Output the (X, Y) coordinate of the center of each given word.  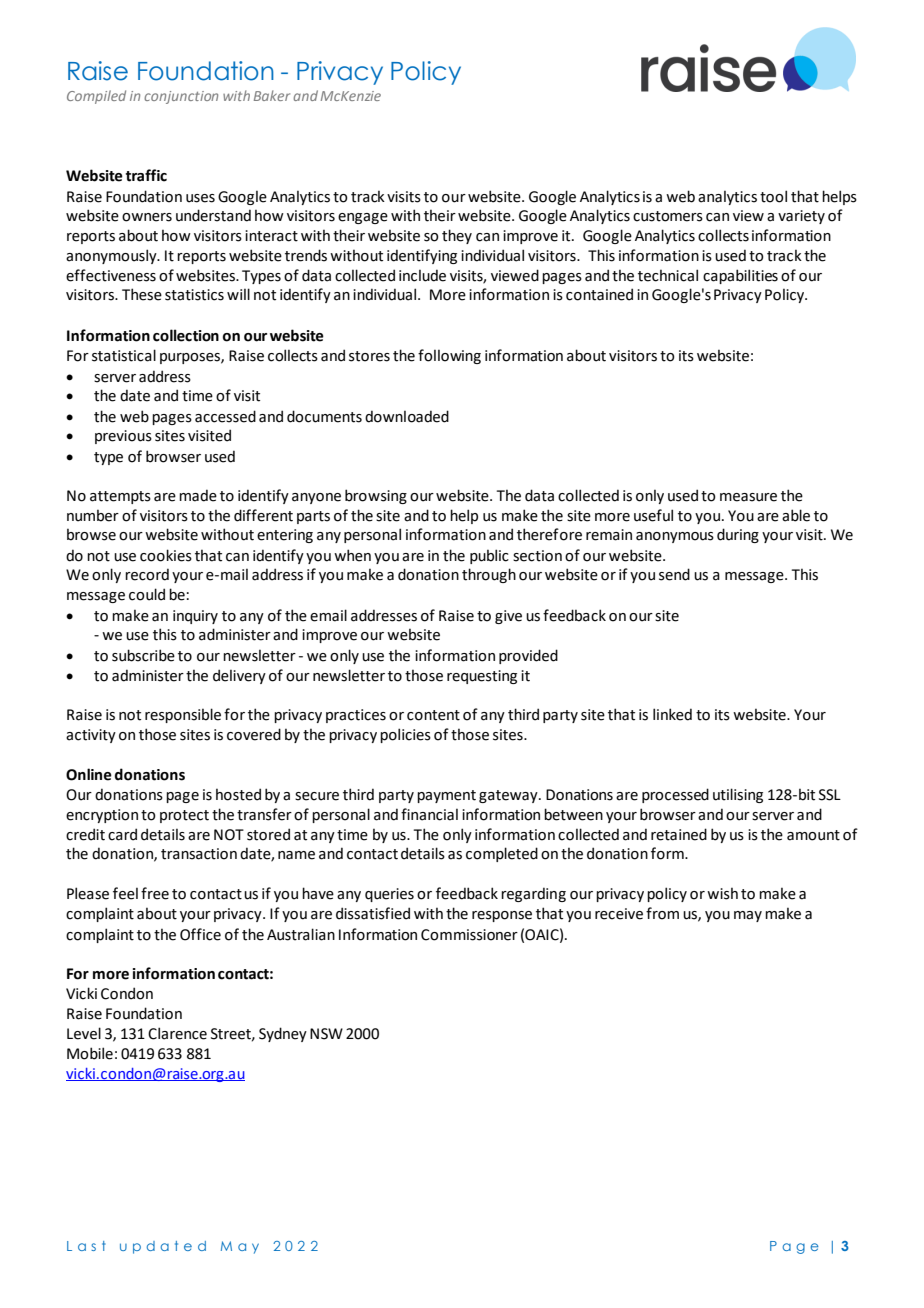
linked (672, 714)
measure (748, 497)
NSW (326, 1034)
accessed (225, 416)
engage (363, 218)
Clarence (177, 1033)
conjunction (181, 97)
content (433, 715)
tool (773, 196)
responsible (183, 715)
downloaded (407, 416)
